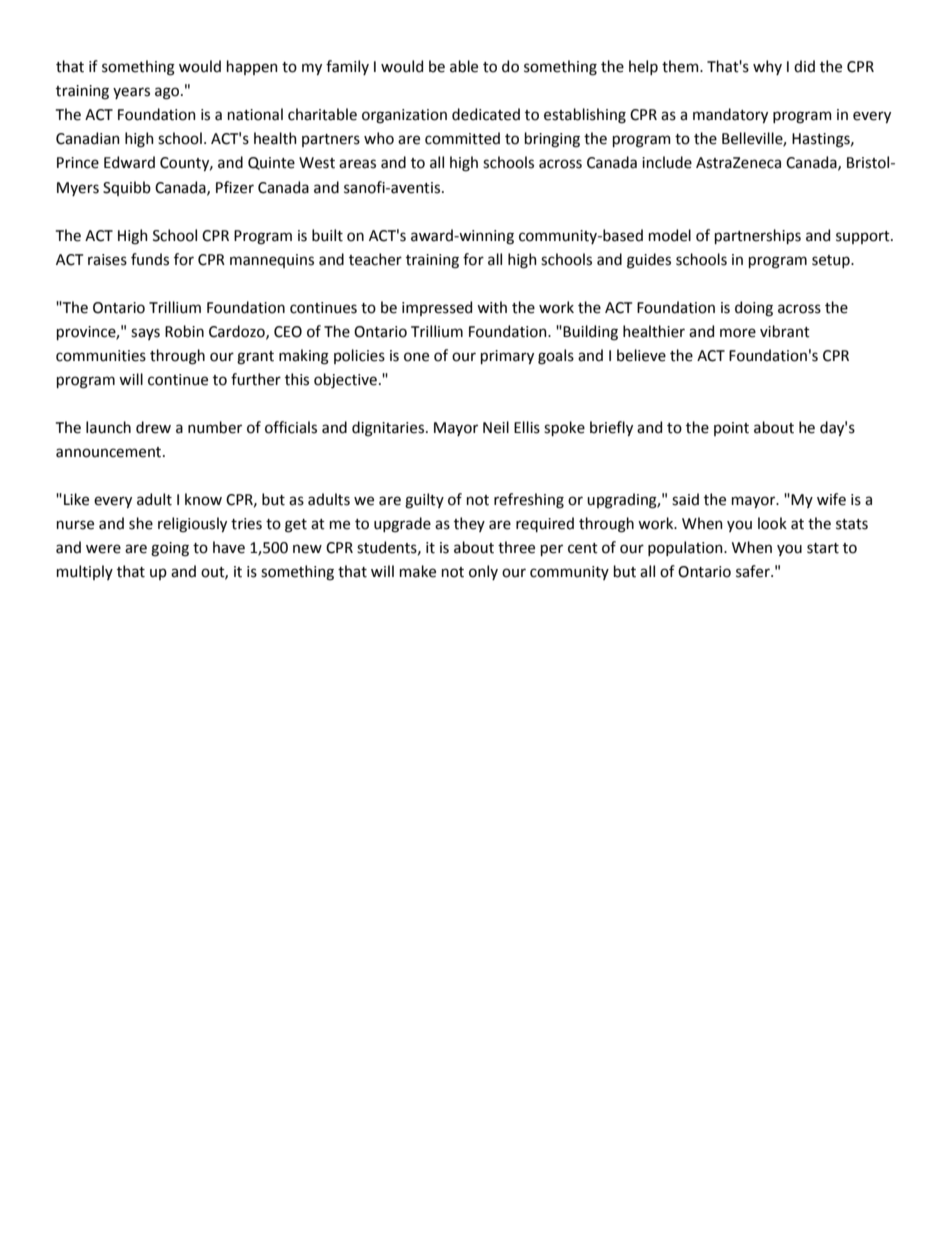 This screenshot has height=1233, width=952. I want to click on Neil, so click(496, 427).
